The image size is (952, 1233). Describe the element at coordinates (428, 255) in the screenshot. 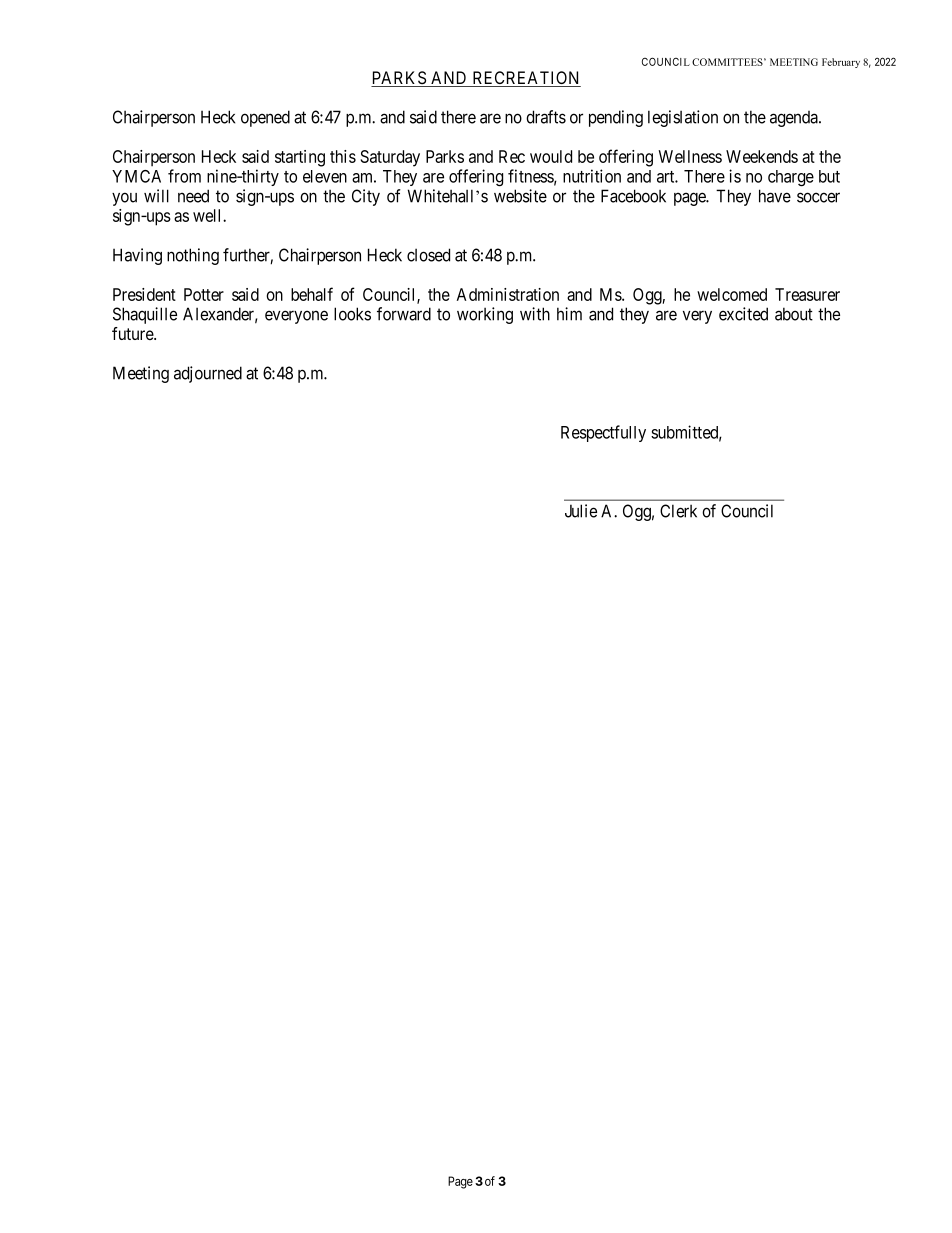

I see `closed` at that location.
